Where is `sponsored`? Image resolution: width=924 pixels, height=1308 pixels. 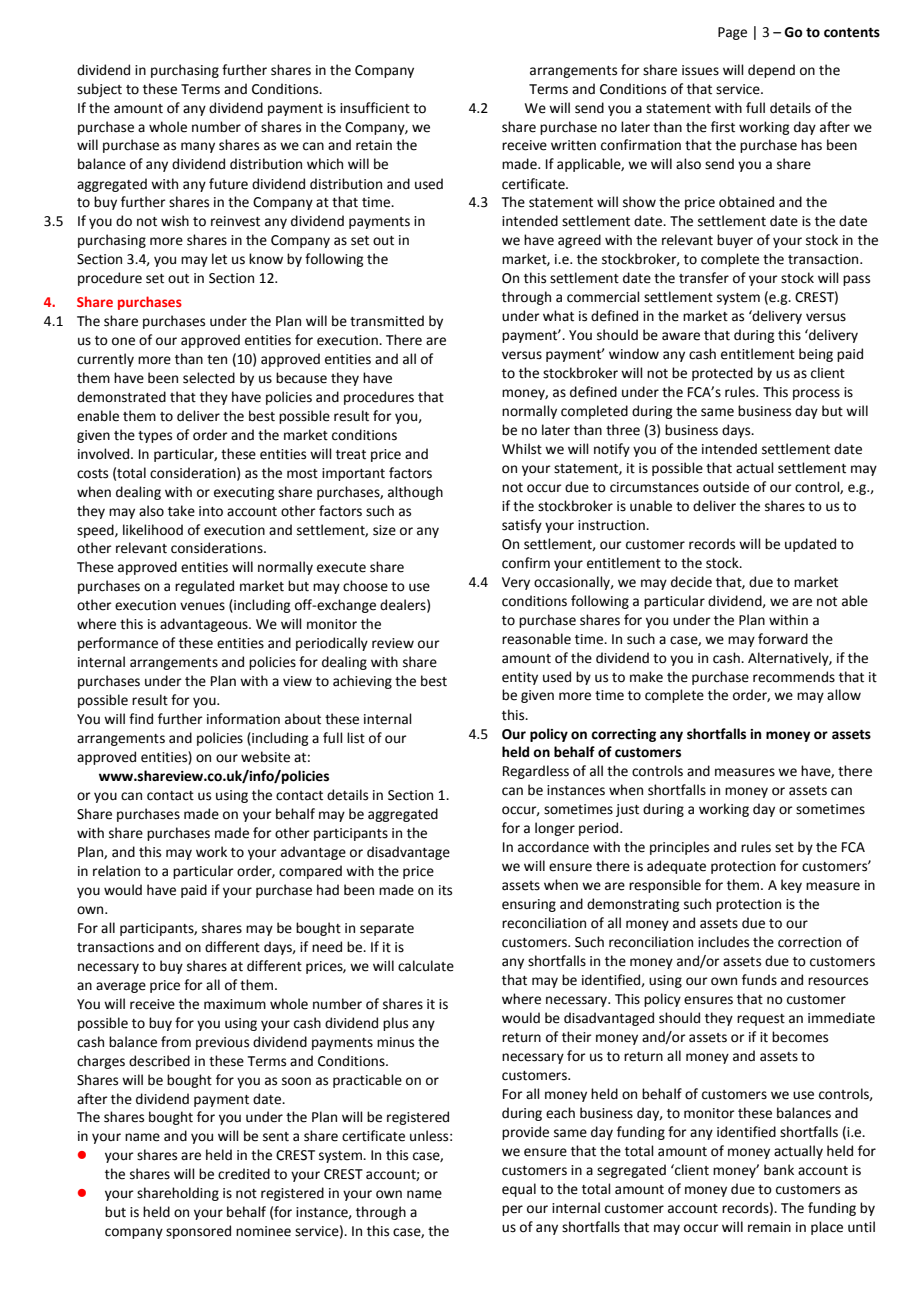 sponsored is located at coordinates (198, 1232).
